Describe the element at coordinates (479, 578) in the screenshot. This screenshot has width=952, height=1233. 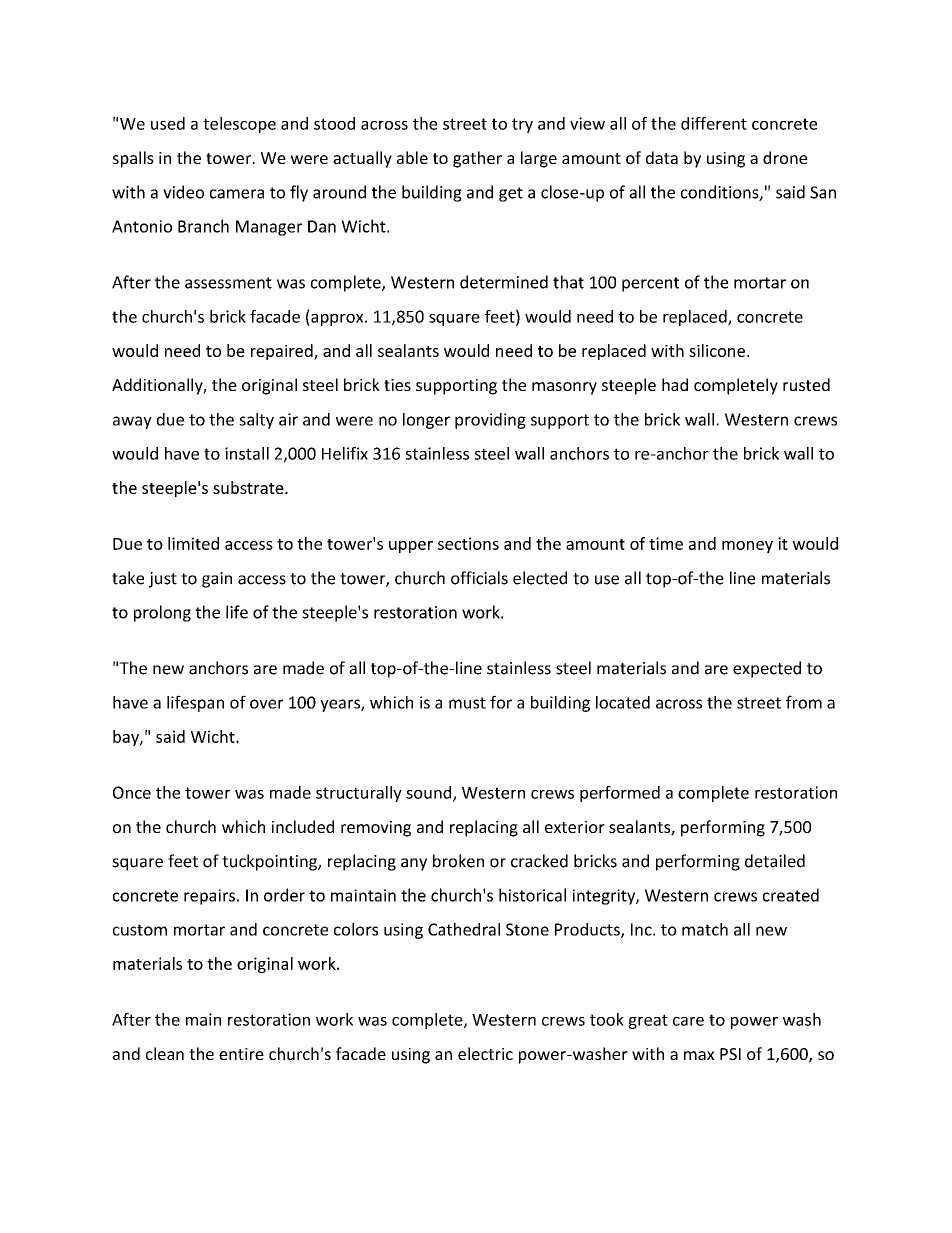
I see `officials` at that location.
